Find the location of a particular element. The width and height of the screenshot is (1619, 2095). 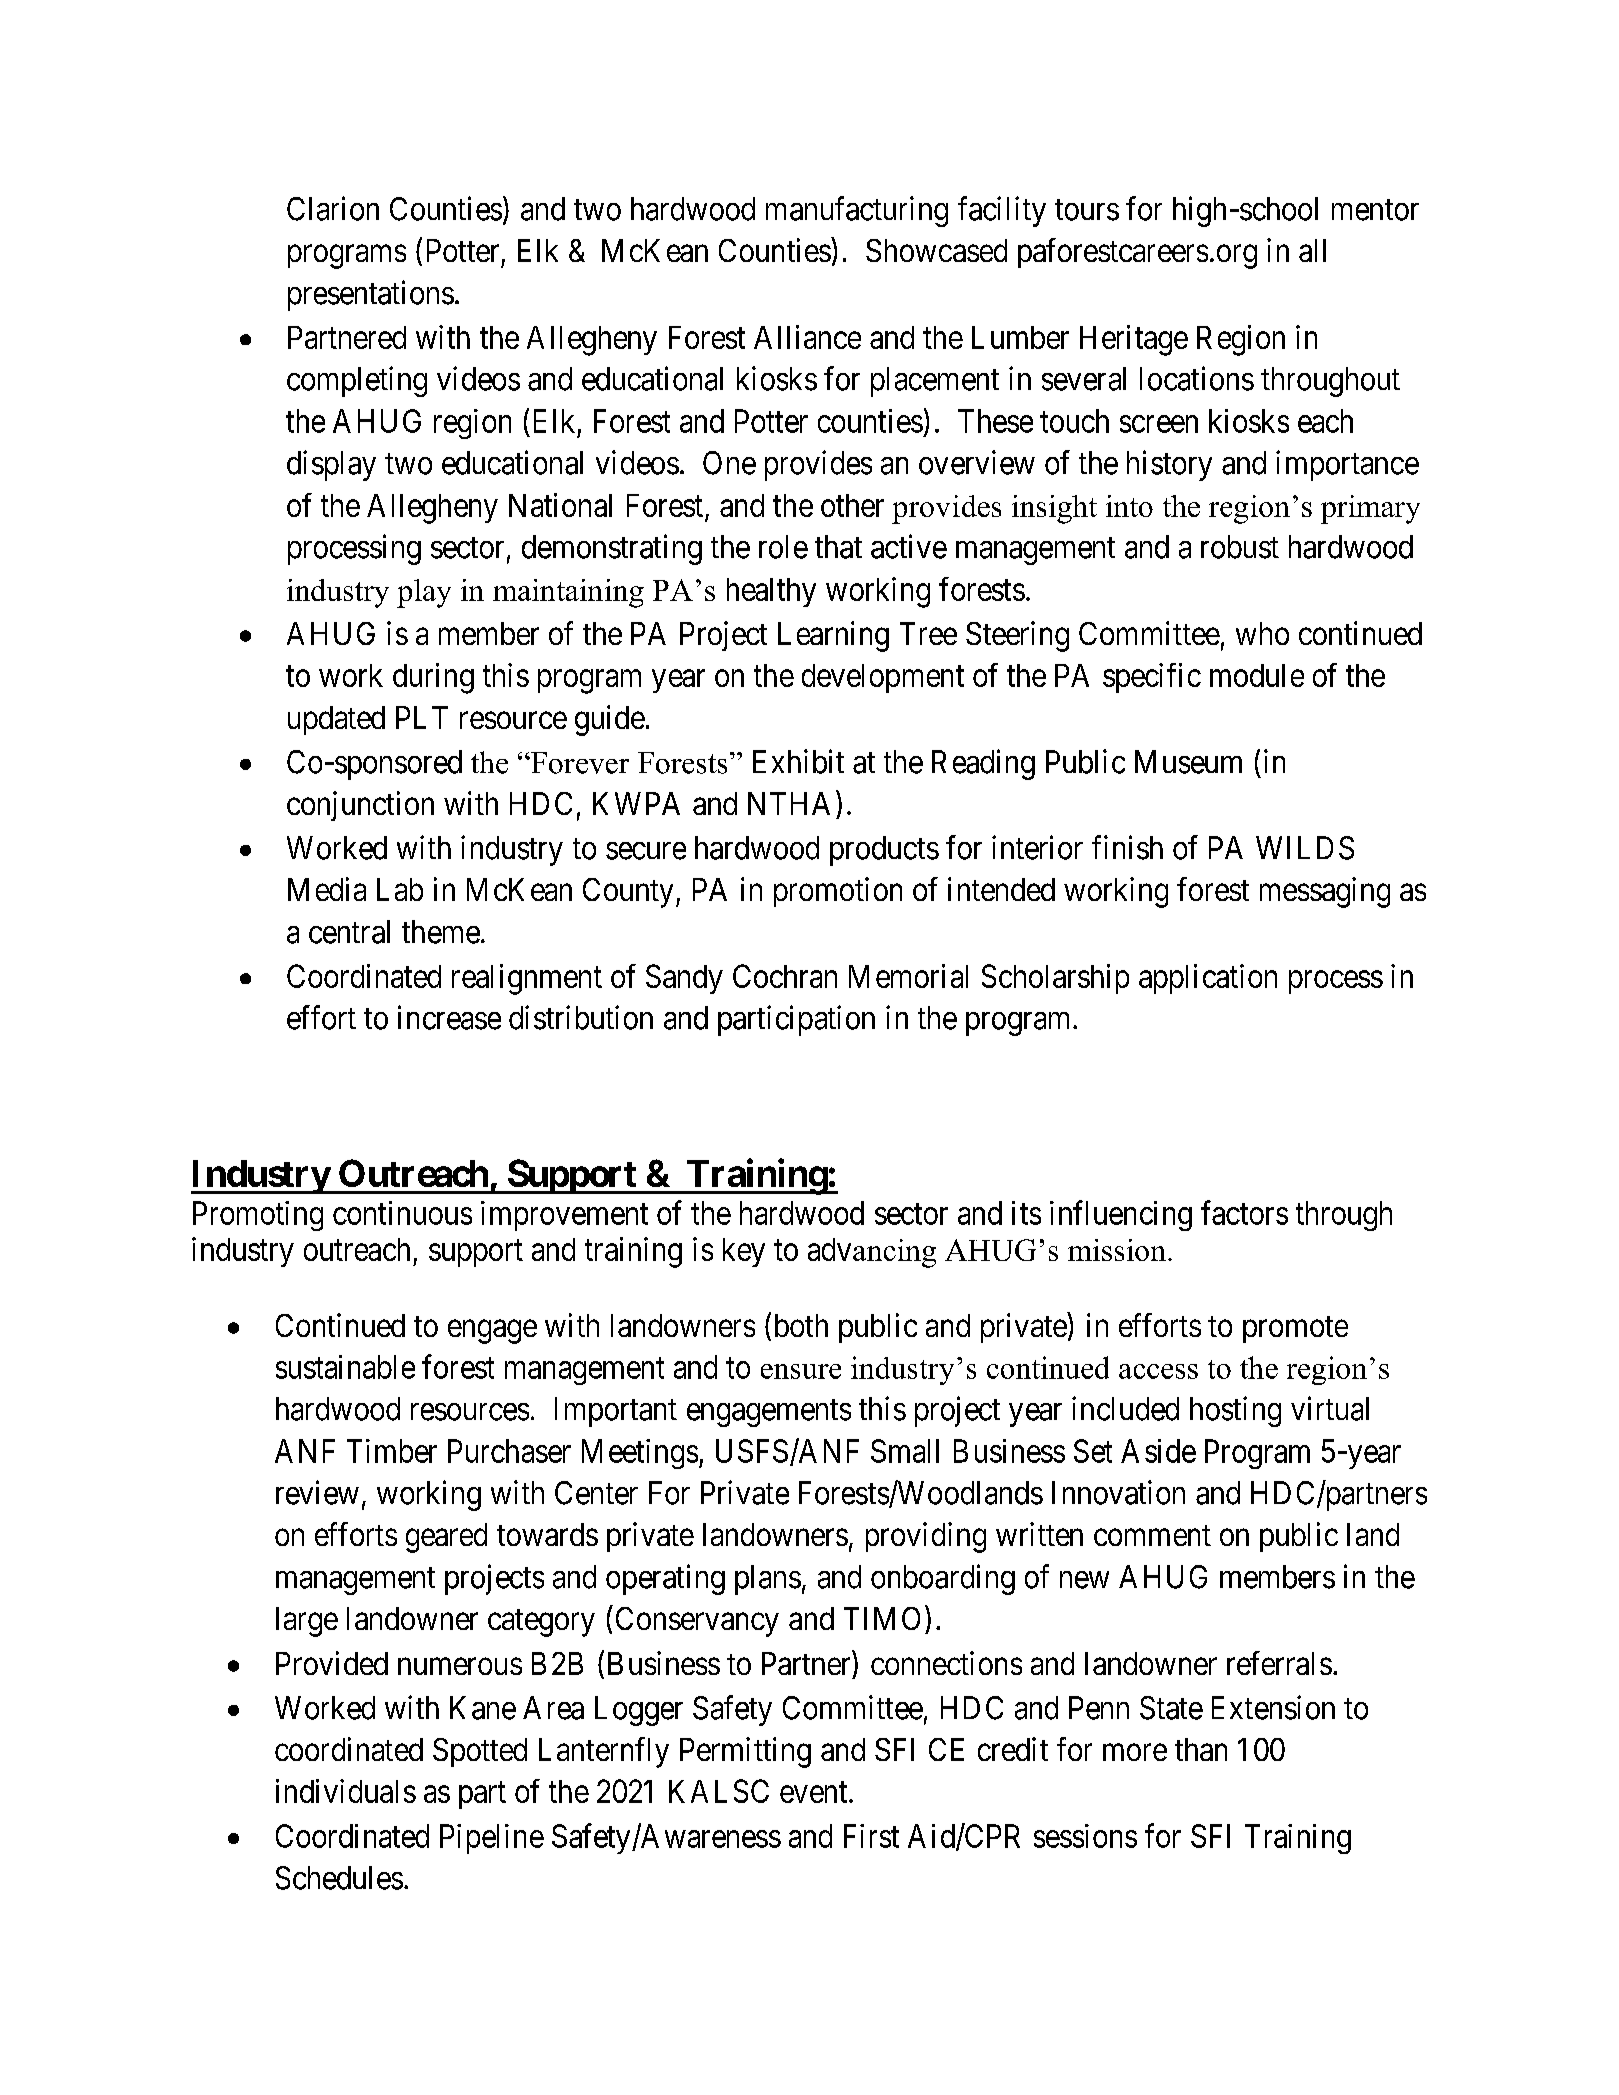

individuals is located at coordinates (346, 1791).
